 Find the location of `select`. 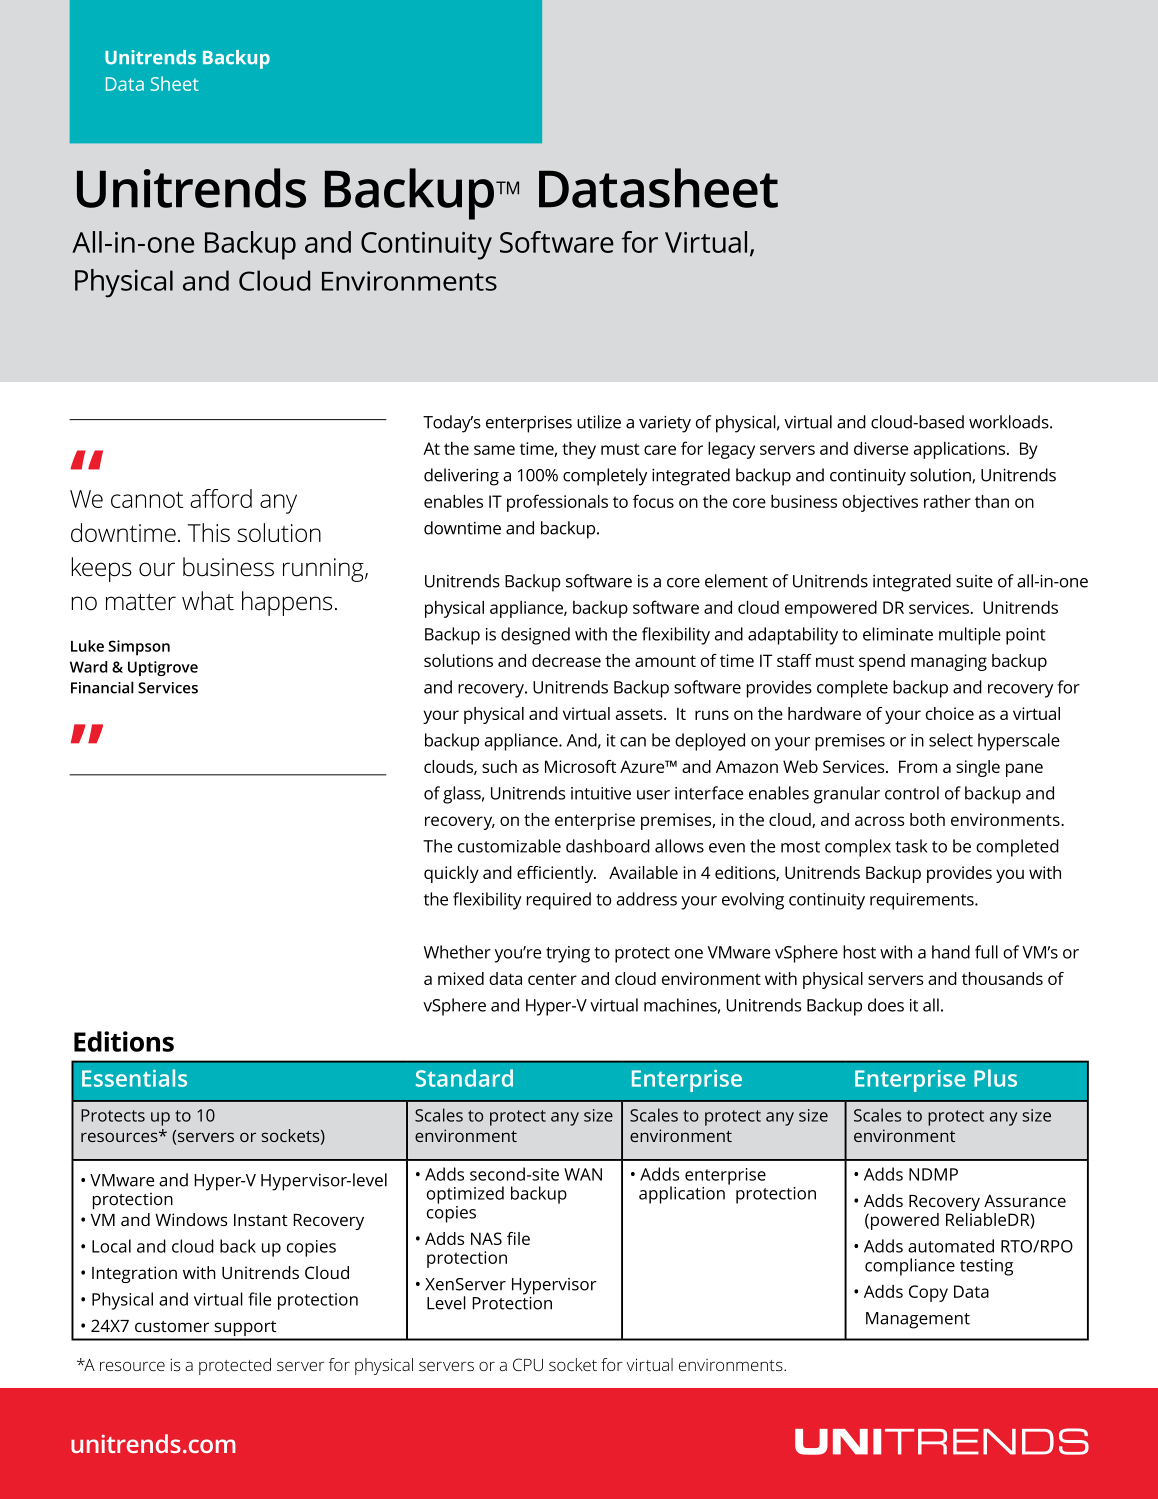

select is located at coordinates (951, 740).
